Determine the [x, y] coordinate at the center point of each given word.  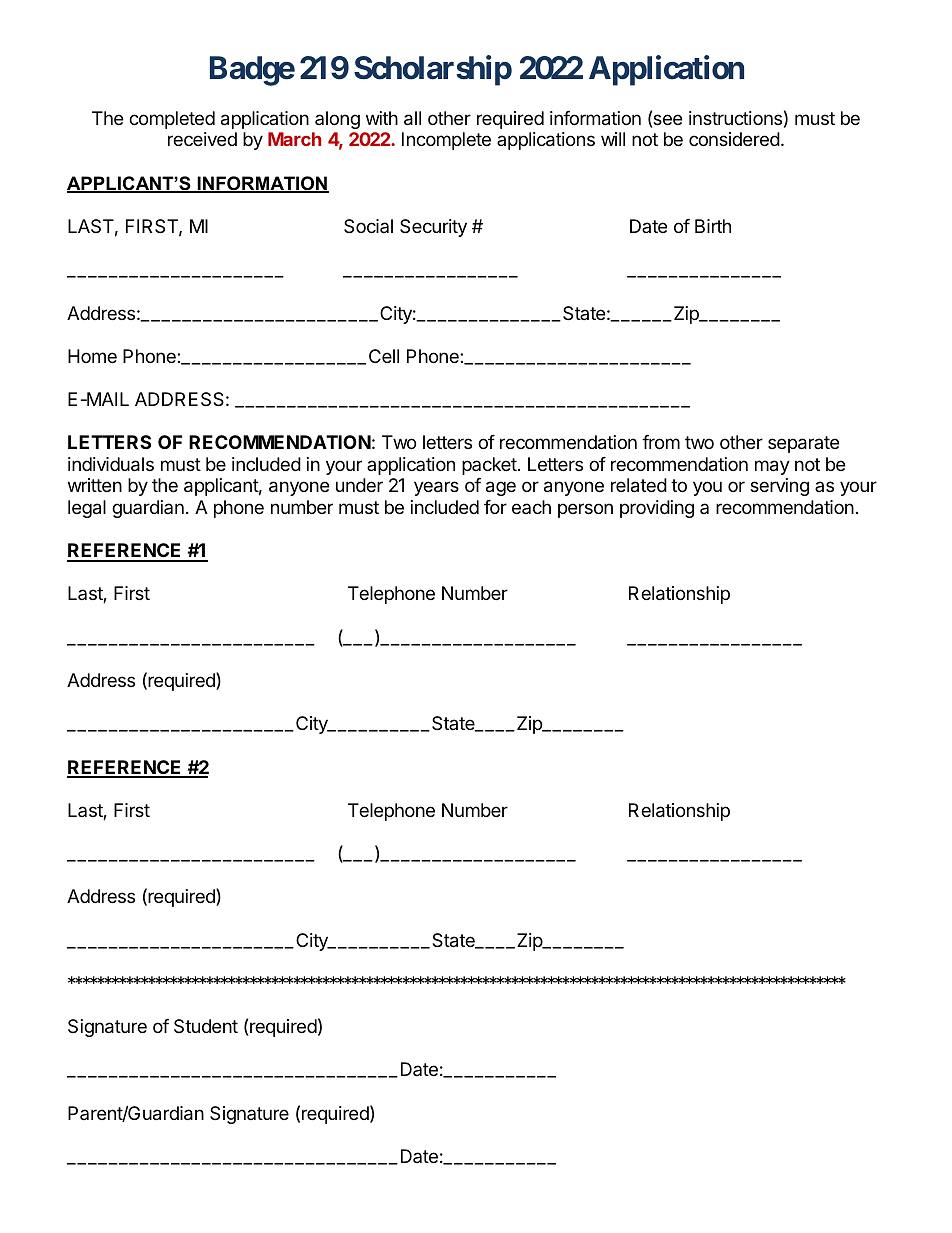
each [531, 507]
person [585, 510]
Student [206, 1026]
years [436, 488]
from [661, 442]
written [95, 485]
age [501, 488]
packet [489, 466]
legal [87, 509]
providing [657, 509]
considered [734, 139]
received [202, 139]
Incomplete [446, 141]
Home [92, 356]
